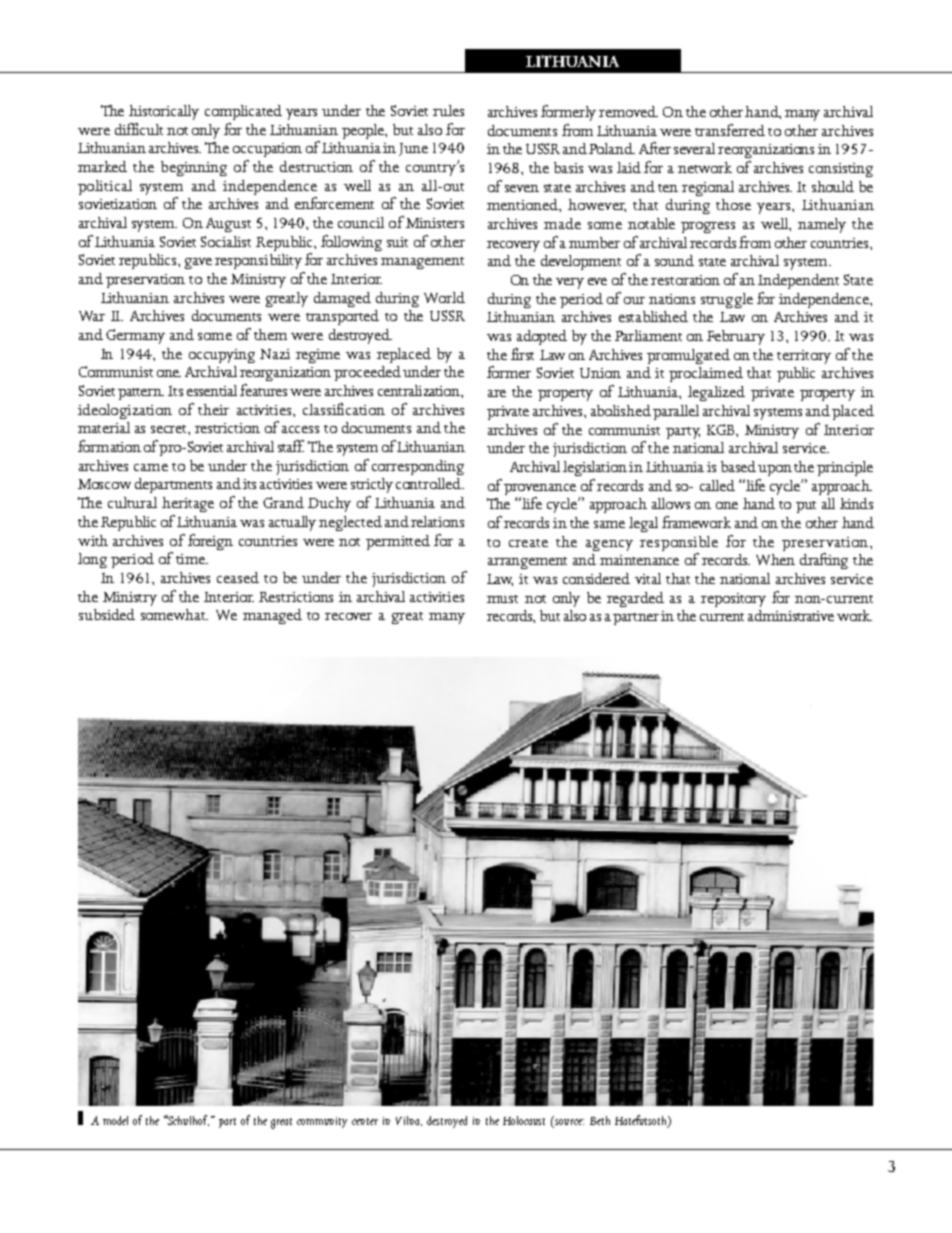 The image size is (952, 1233). What do you see at coordinates (448, 110) in the page?
I see `rules` at bounding box center [448, 110].
